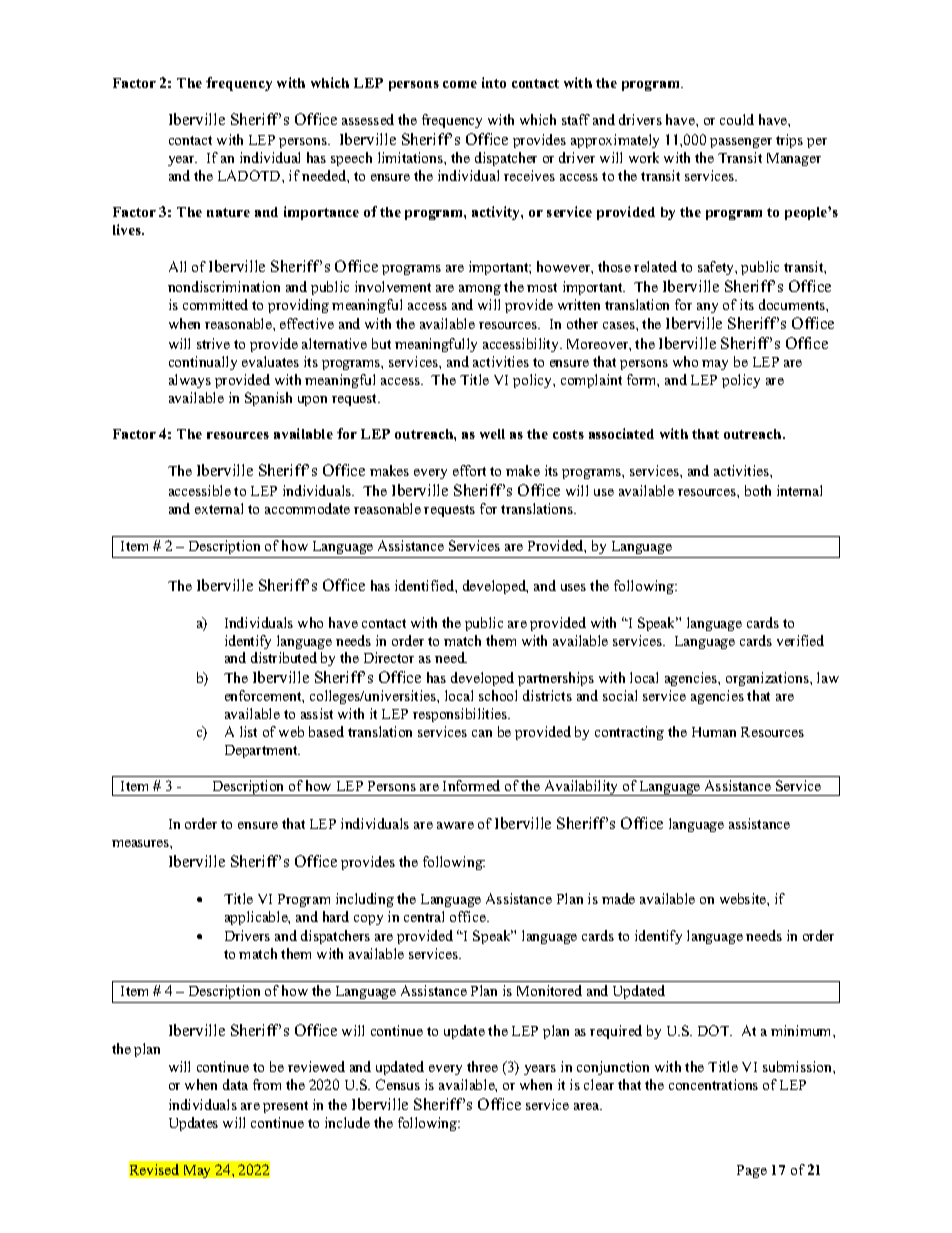 This screenshot has width=952, height=1233. Describe the element at coordinates (235, 1084) in the screenshot. I see `data` at that location.
